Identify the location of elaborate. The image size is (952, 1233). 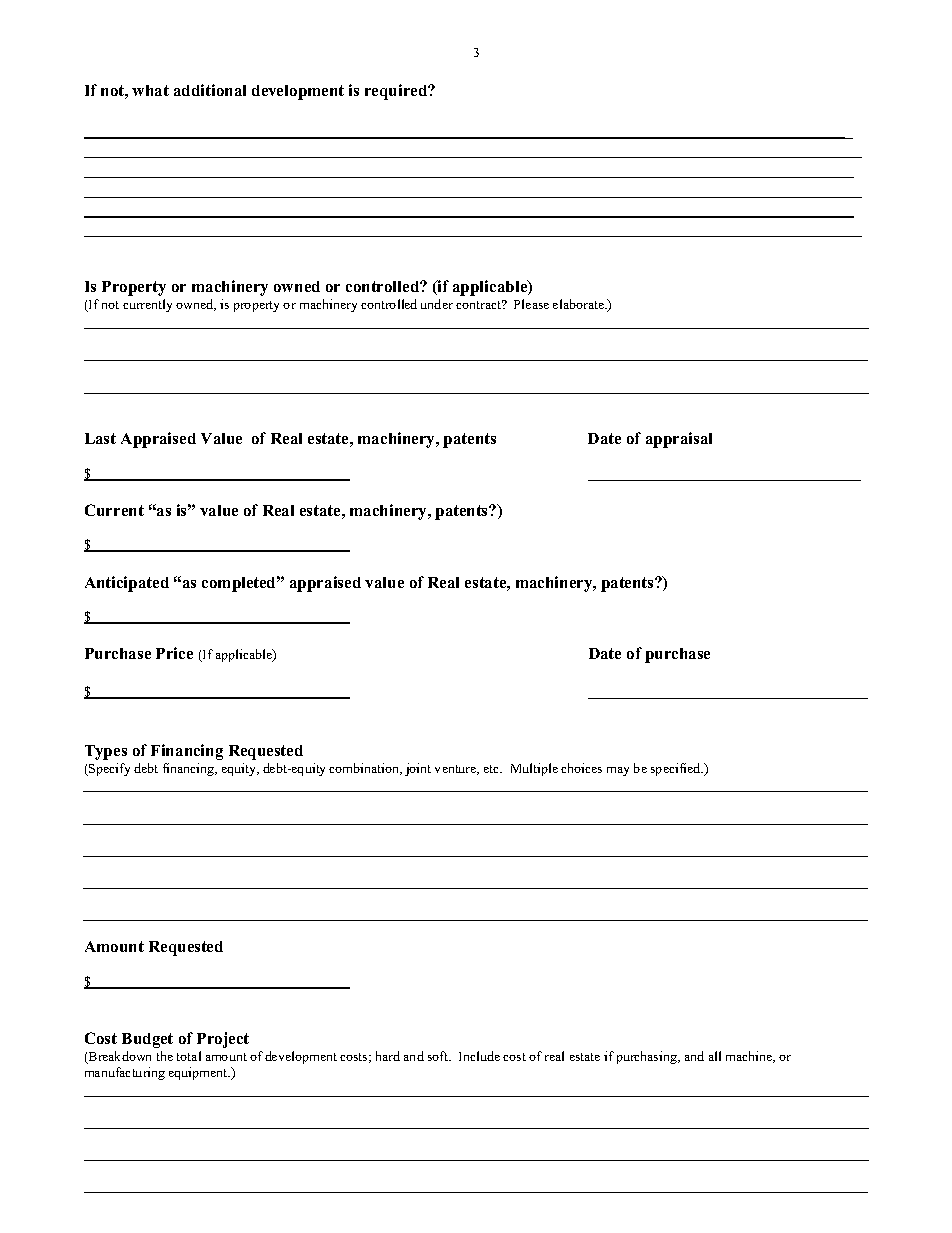
(579, 304).
